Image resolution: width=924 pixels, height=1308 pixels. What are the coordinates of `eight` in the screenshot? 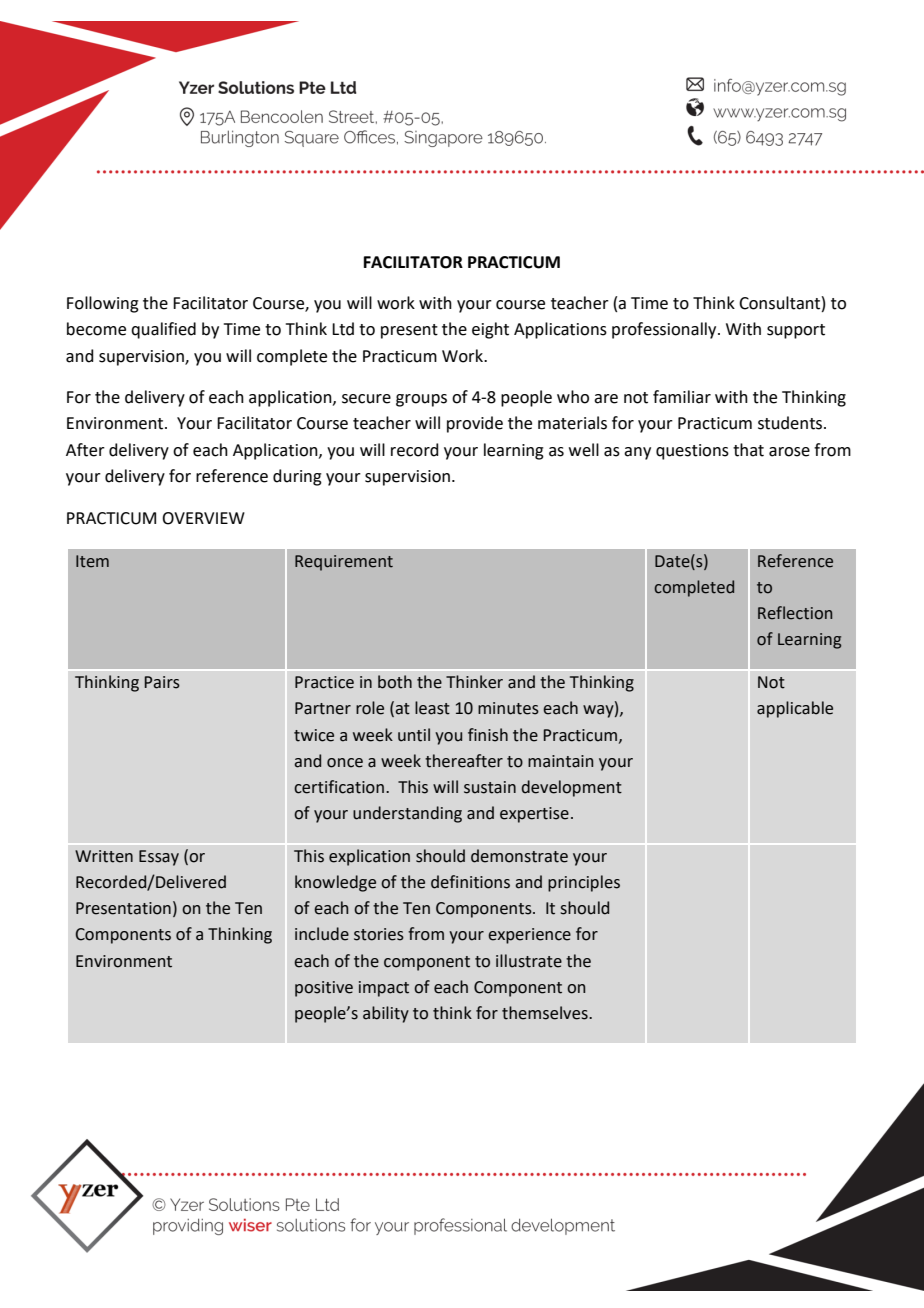 It's located at (490, 330).
